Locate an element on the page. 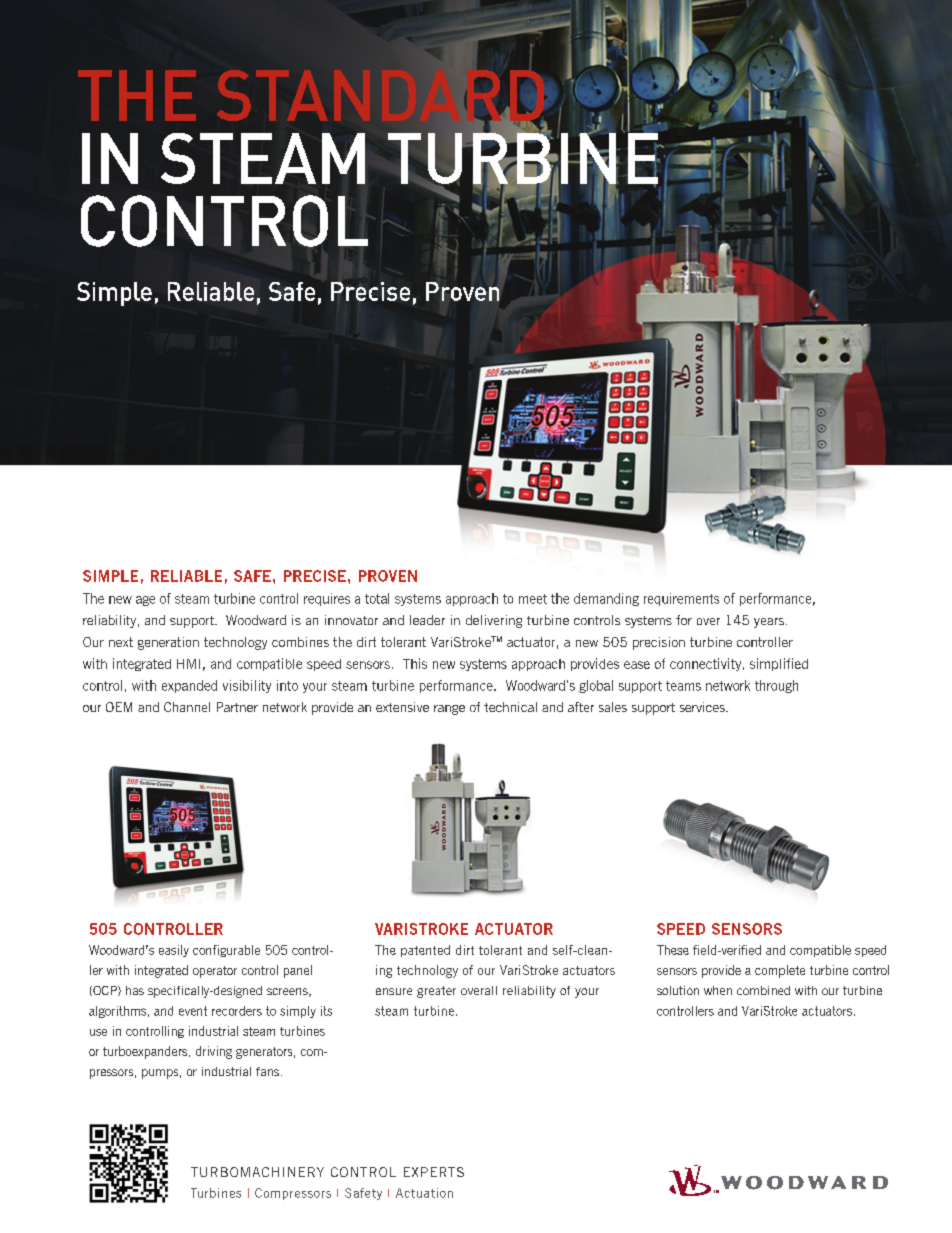 Image resolution: width=952 pixels, height=1233 pixels. requirements is located at coordinates (681, 599).
